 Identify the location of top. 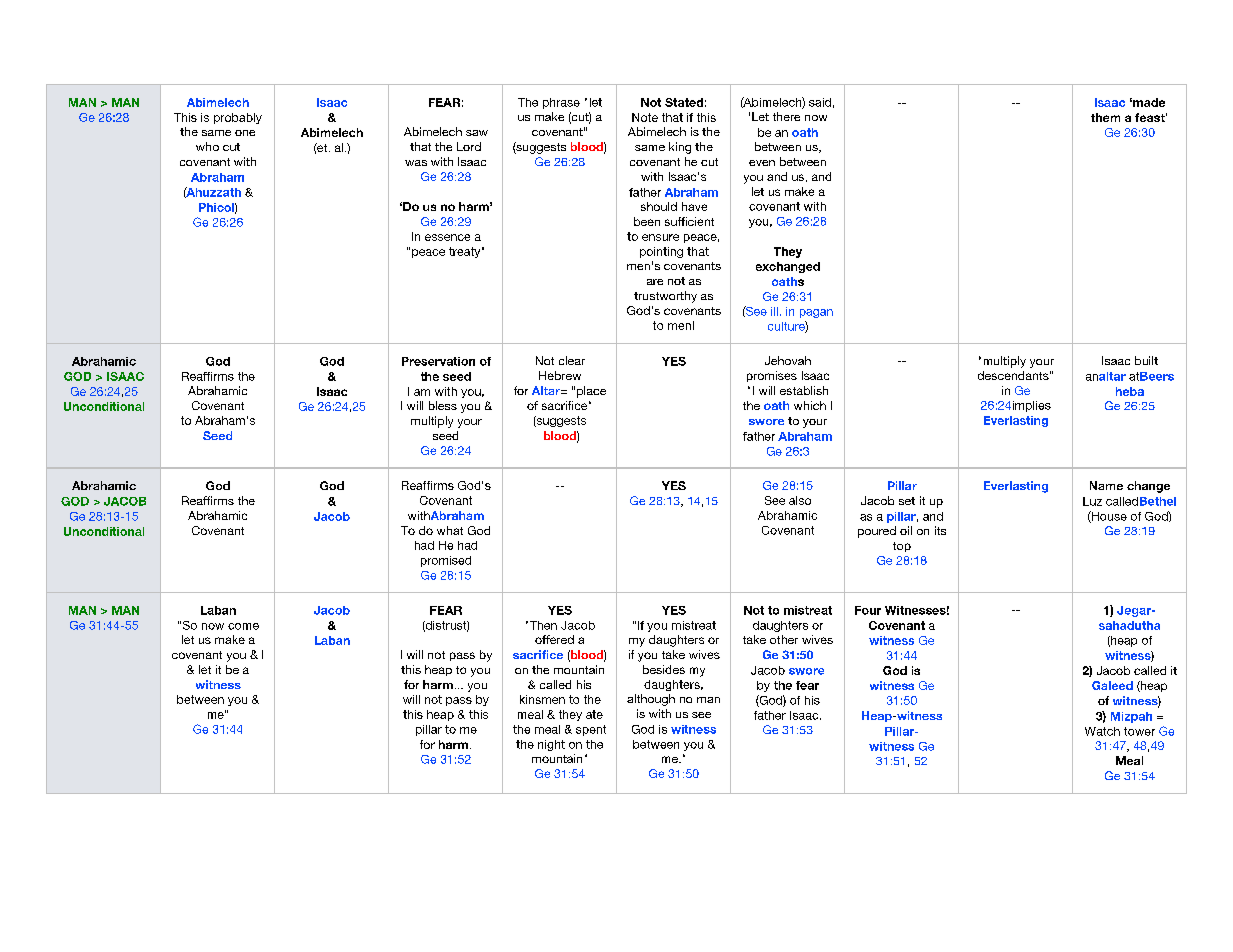
(902, 547).
